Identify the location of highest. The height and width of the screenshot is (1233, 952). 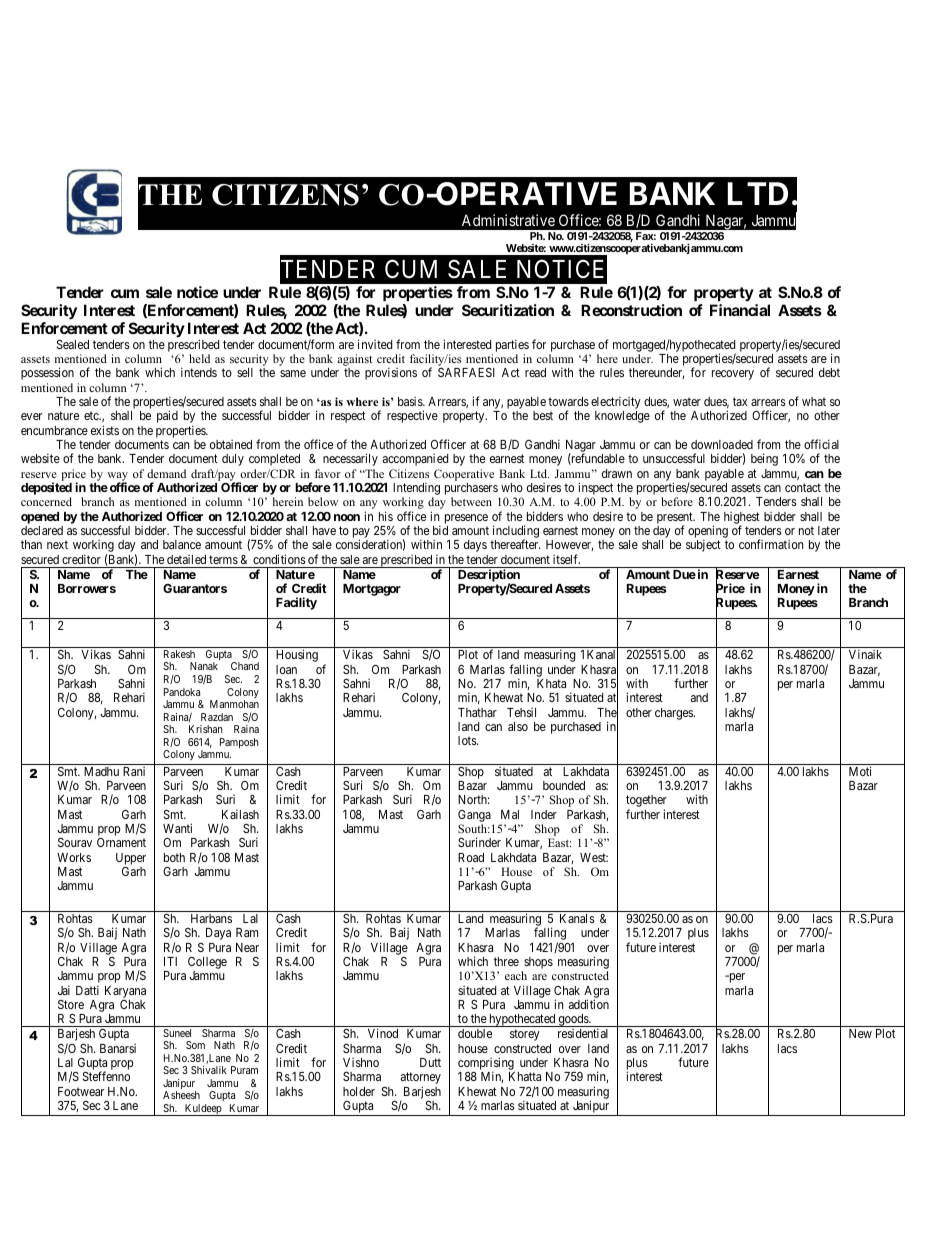
(742, 519).
